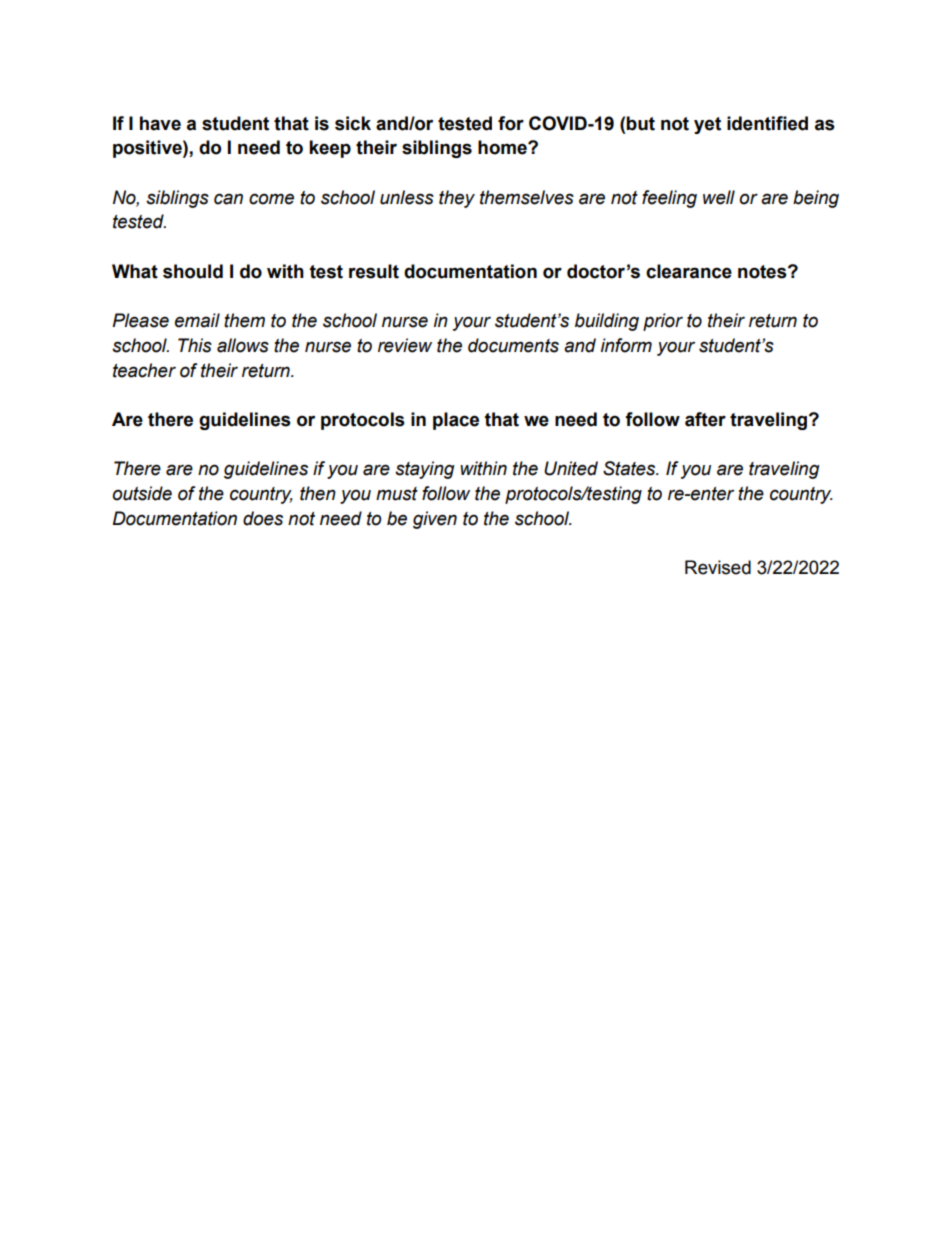 The width and height of the screenshot is (952, 1233). Describe the element at coordinates (435, 520) in the screenshot. I see `given` at that location.
